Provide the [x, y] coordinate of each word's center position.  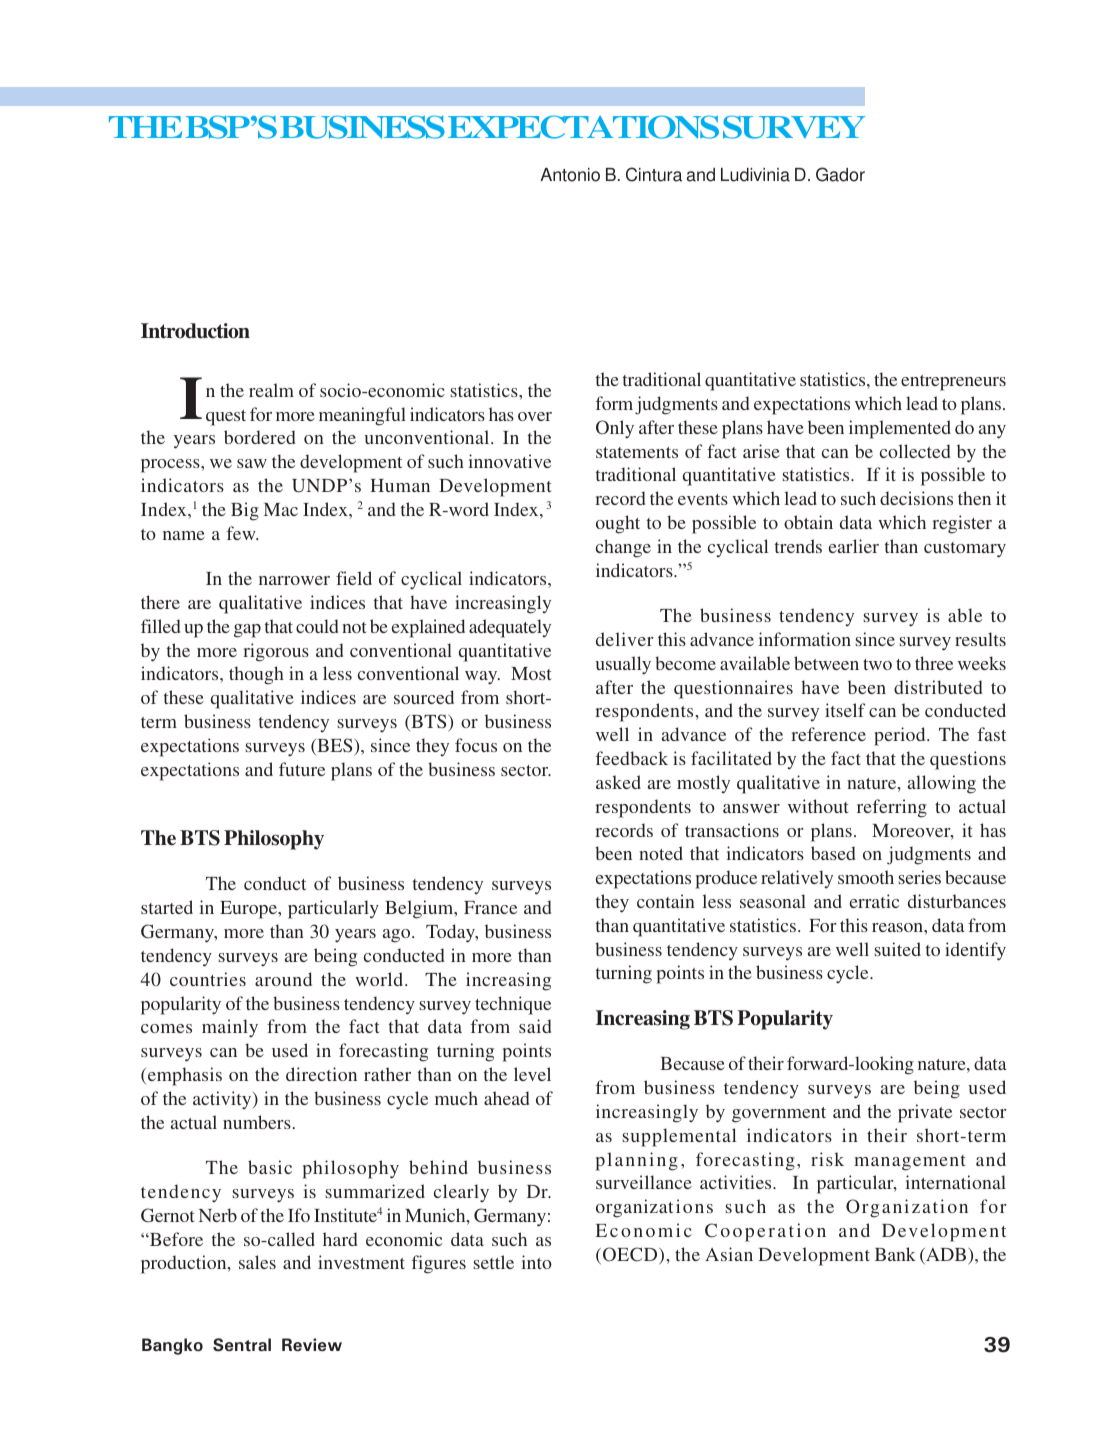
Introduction [195, 331]
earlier [854, 546]
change [623, 548]
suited [898, 949]
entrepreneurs [953, 383]
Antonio [570, 175]
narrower [294, 580]
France [490, 907]
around [283, 979]
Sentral [242, 1345]
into [536, 1262]
